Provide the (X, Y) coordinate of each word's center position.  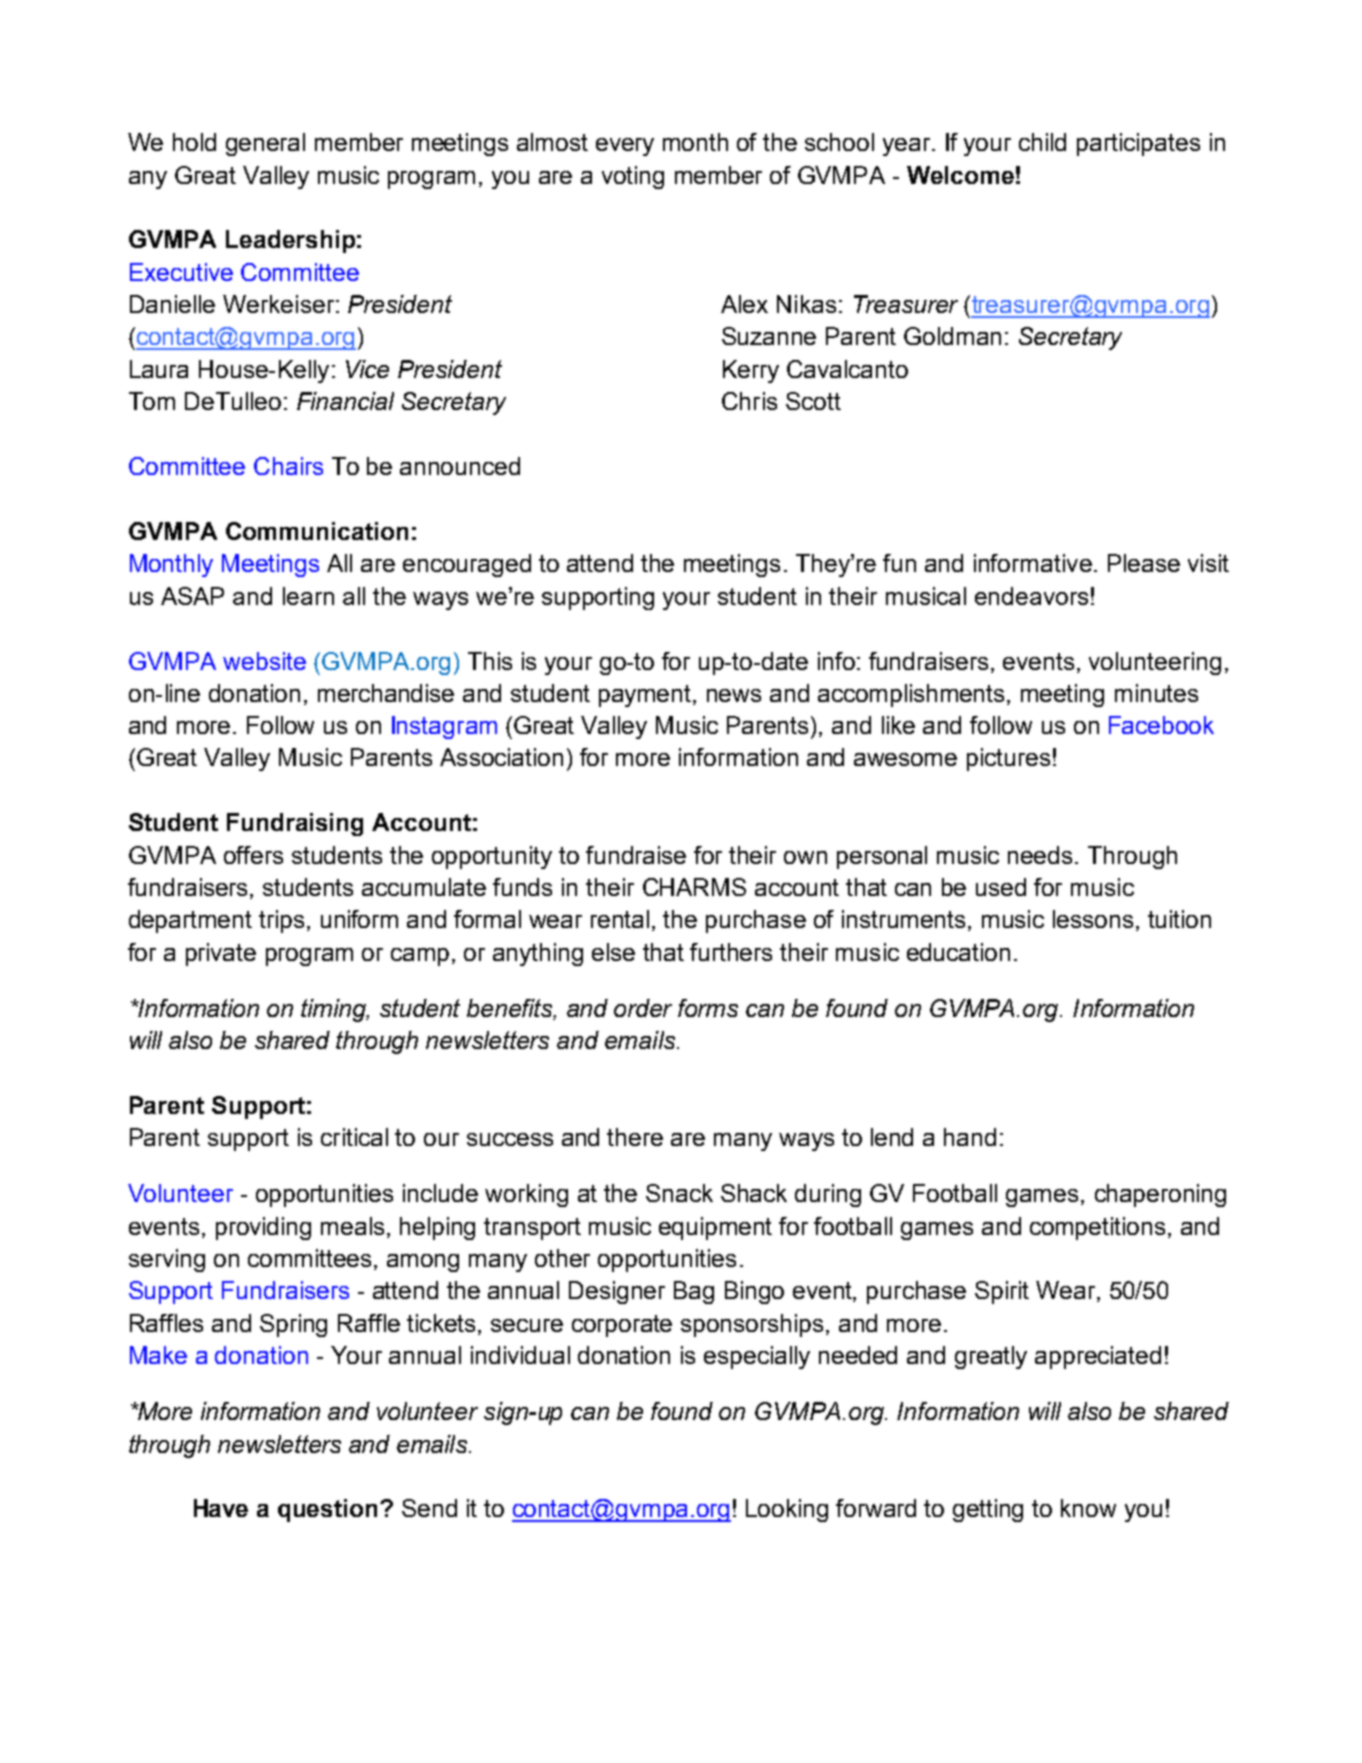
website (264, 661)
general (265, 144)
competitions (1097, 1228)
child (1042, 142)
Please (1144, 563)
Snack (679, 1193)
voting (633, 177)
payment (646, 696)
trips (281, 921)
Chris (749, 401)
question (327, 1510)
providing (263, 1228)
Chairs (288, 466)
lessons (1093, 919)
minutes (1156, 693)
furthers (731, 952)
